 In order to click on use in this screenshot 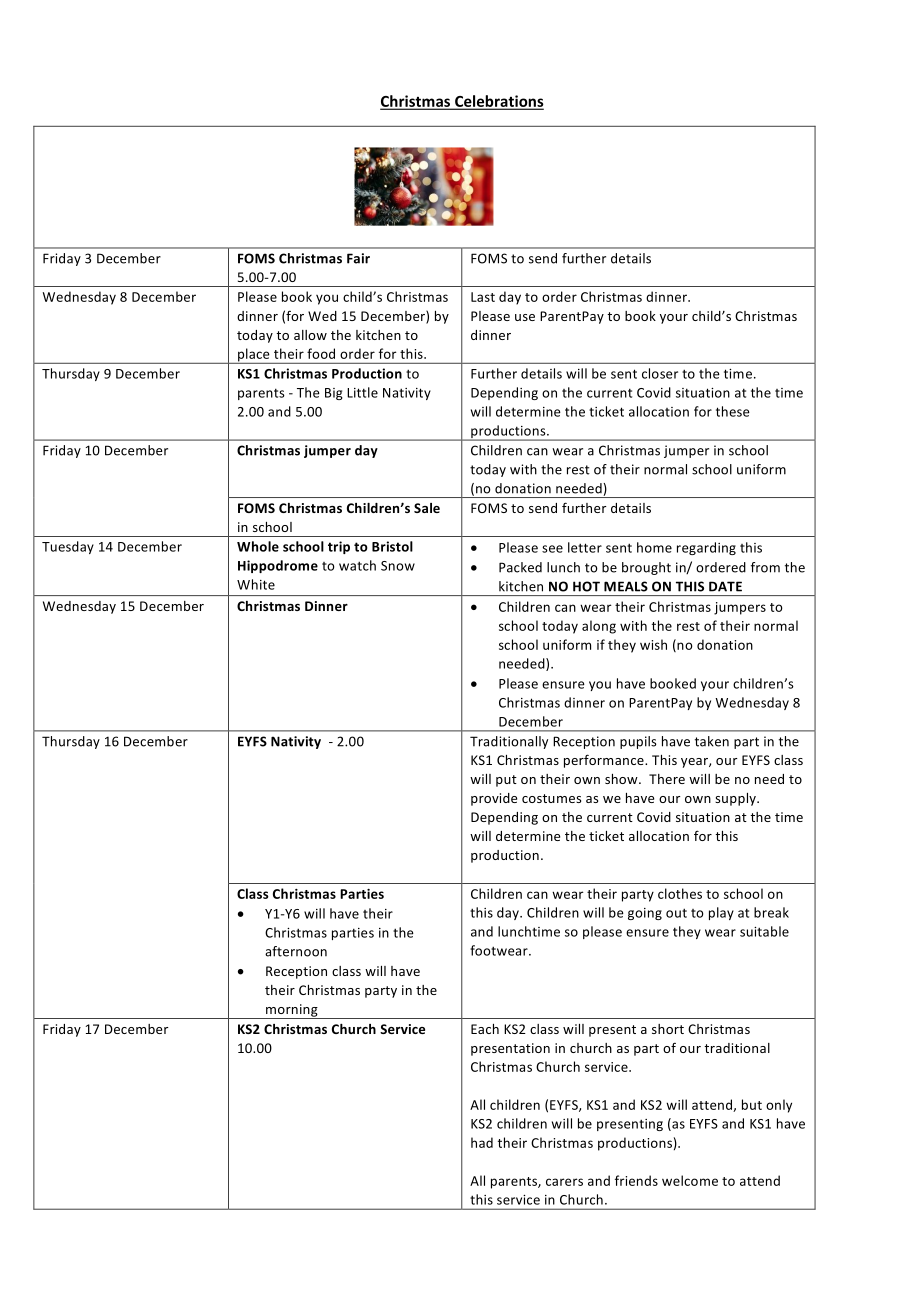, I will do `click(525, 317)`.
